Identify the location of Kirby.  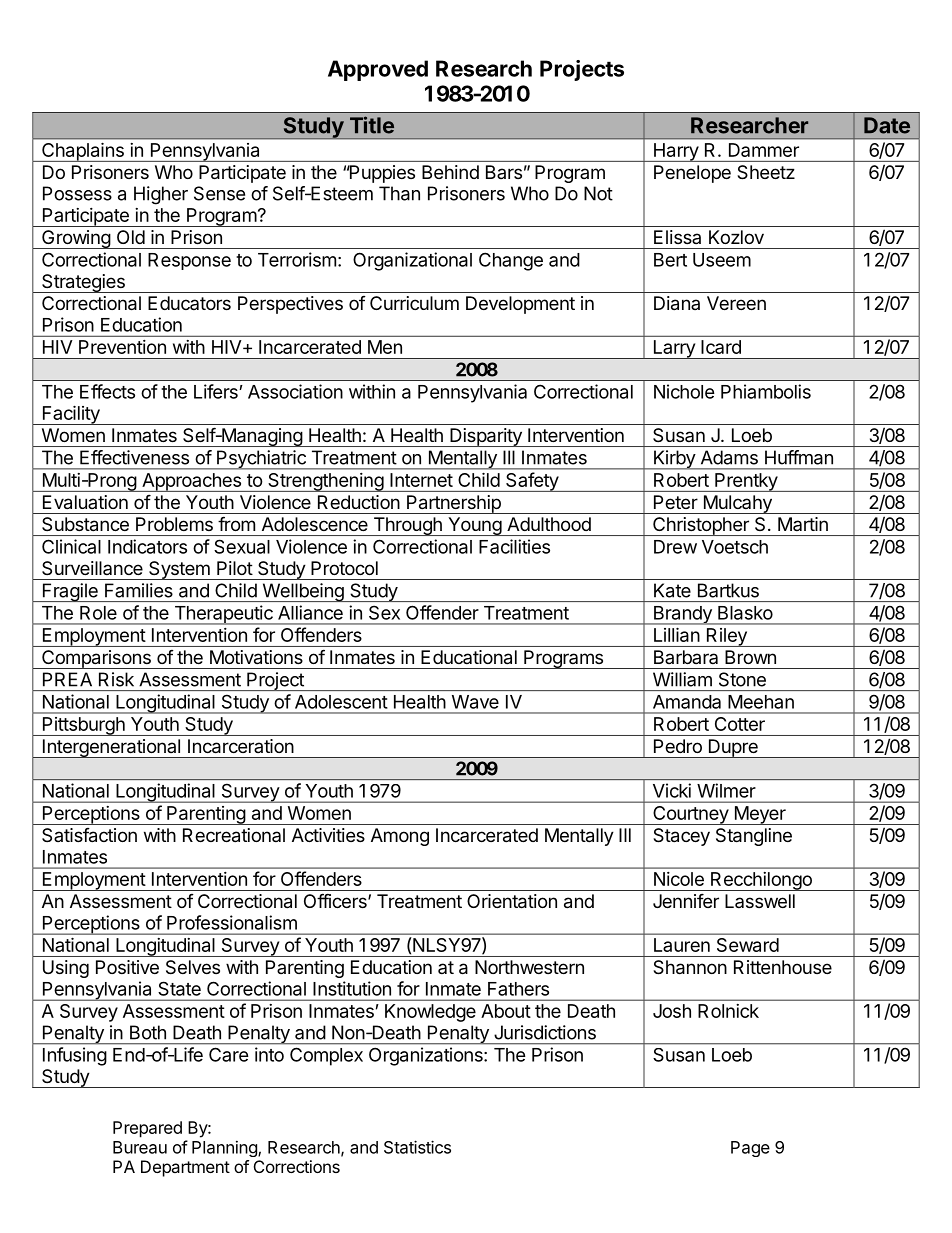
(674, 460).
